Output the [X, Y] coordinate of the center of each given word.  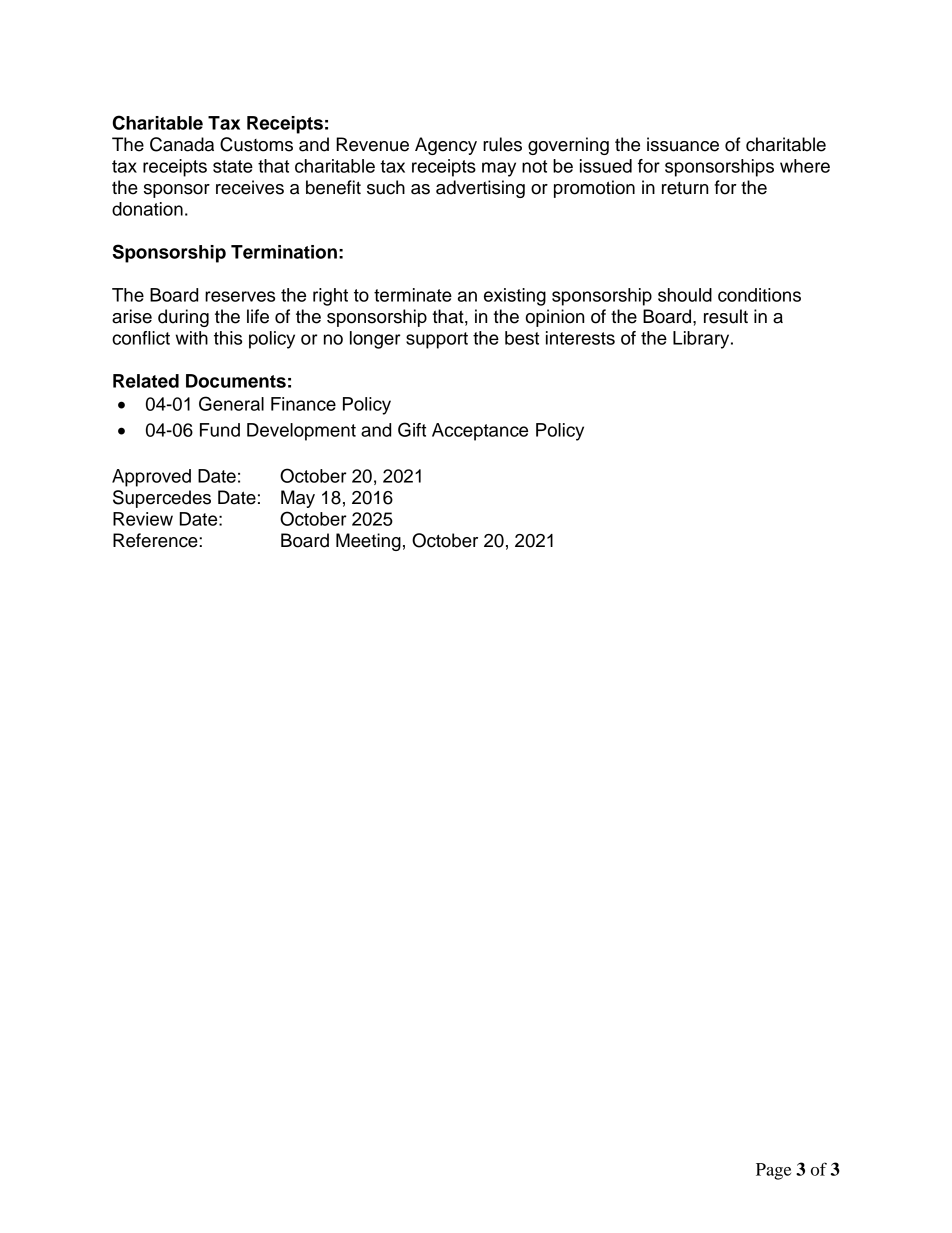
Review [143, 519]
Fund [220, 430]
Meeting [368, 542]
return [685, 188]
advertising [480, 189]
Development [301, 432]
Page [773, 1171]
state [233, 166]
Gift [412, 429]
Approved [151, 478]
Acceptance [480, 432]
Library [702, 340]
